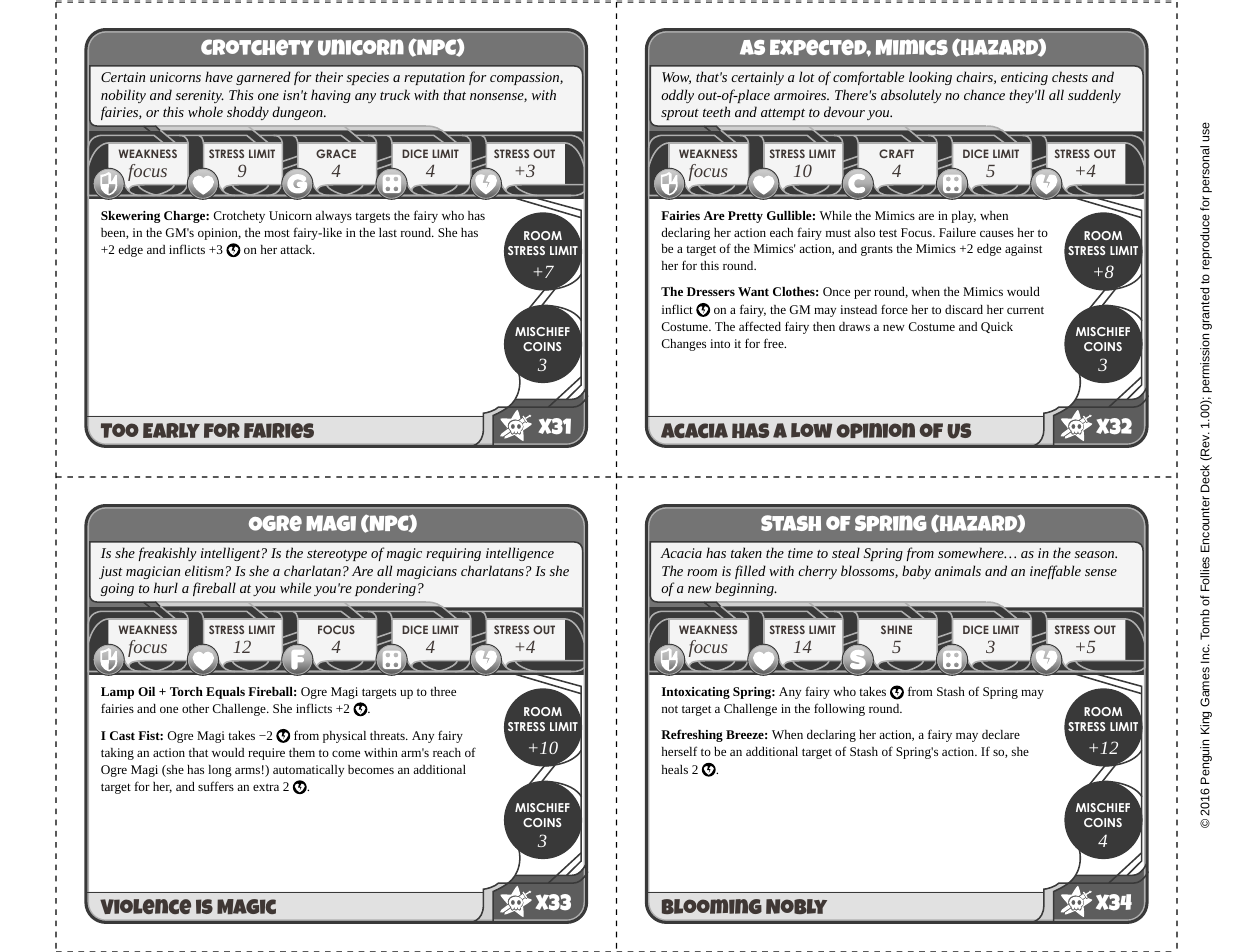  What do you see at coordinates (145, 906) in the image?
I see `Violence` at bounding box center [145, 906].
